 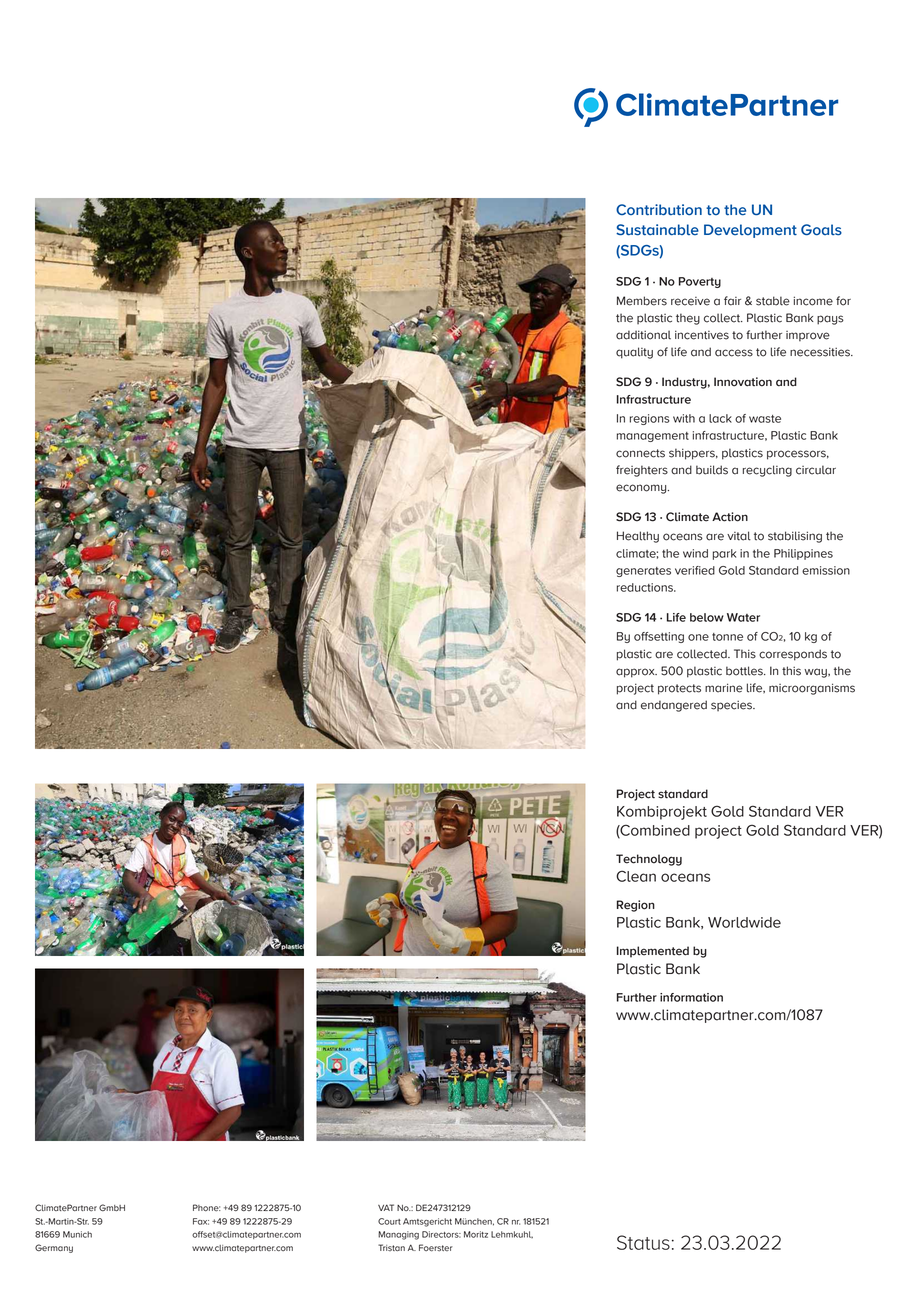 I want to click on Development, so click(x=750, y=231).
